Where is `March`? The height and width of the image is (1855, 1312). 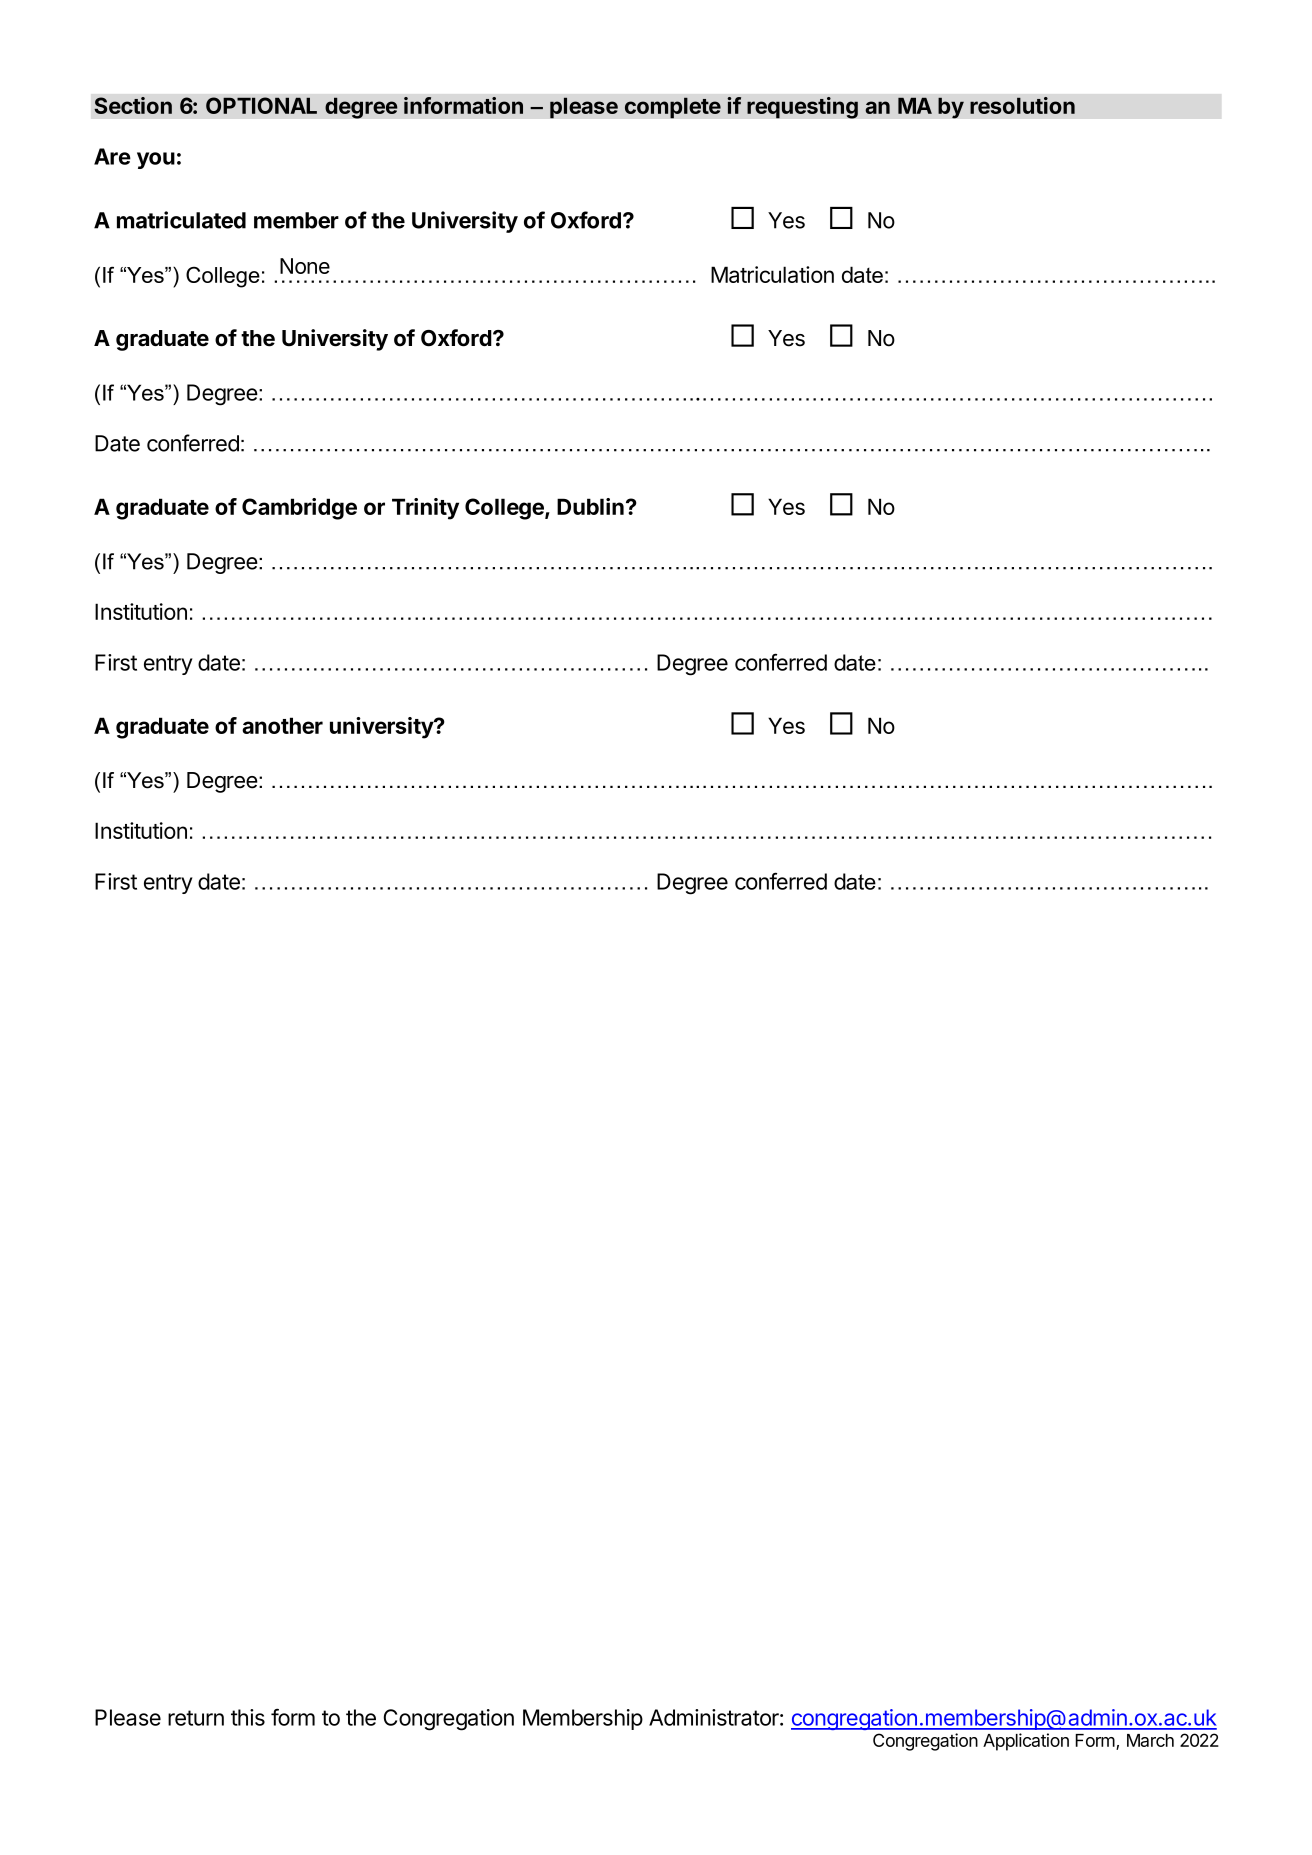
March is located at coordinates (1150, 1740).
